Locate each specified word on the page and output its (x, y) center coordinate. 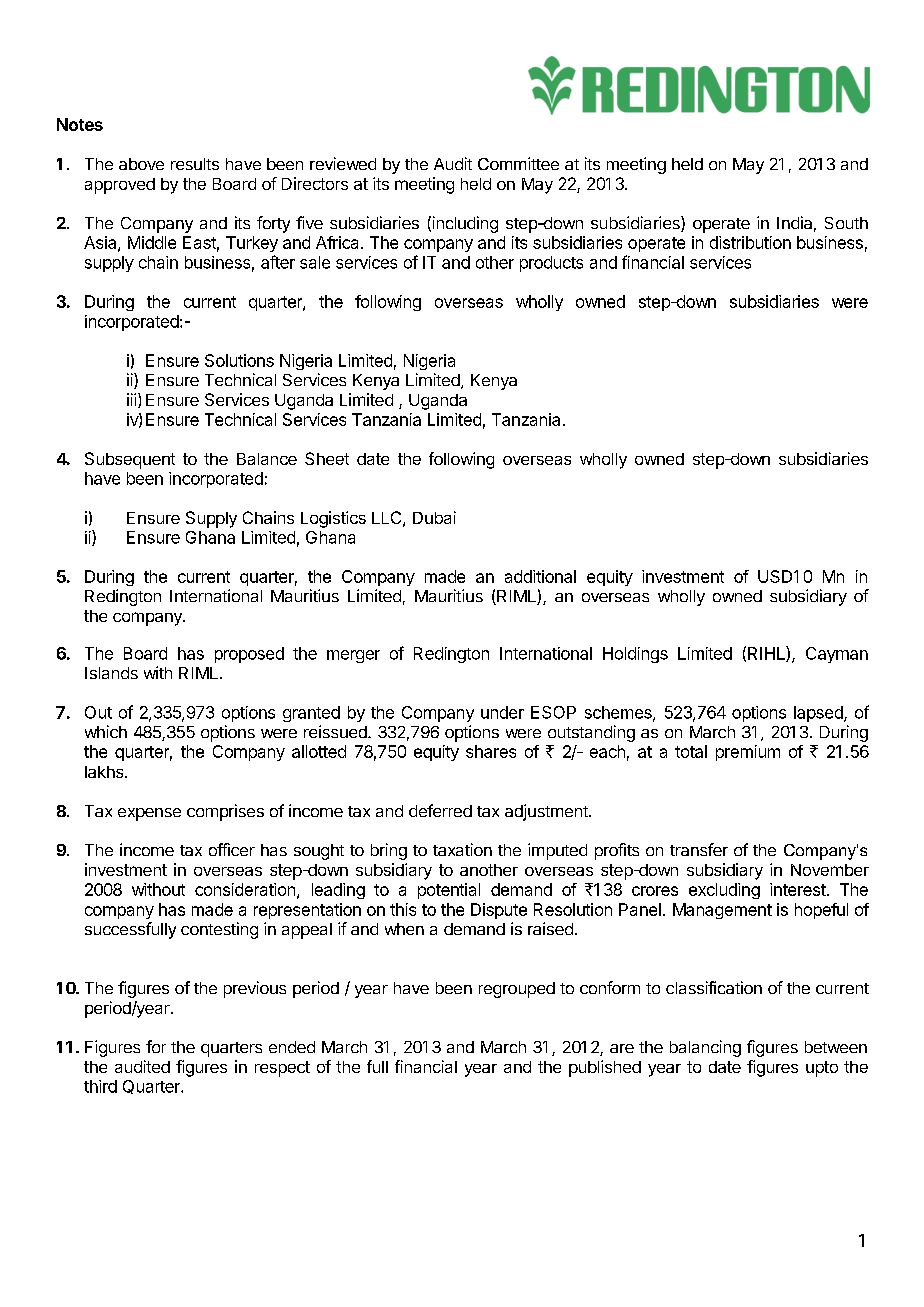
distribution (750, 242)
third (100, 1086)
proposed (249, 655)
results (195, 164)
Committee (518, 163)
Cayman (837, 655)
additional (540, 576)
